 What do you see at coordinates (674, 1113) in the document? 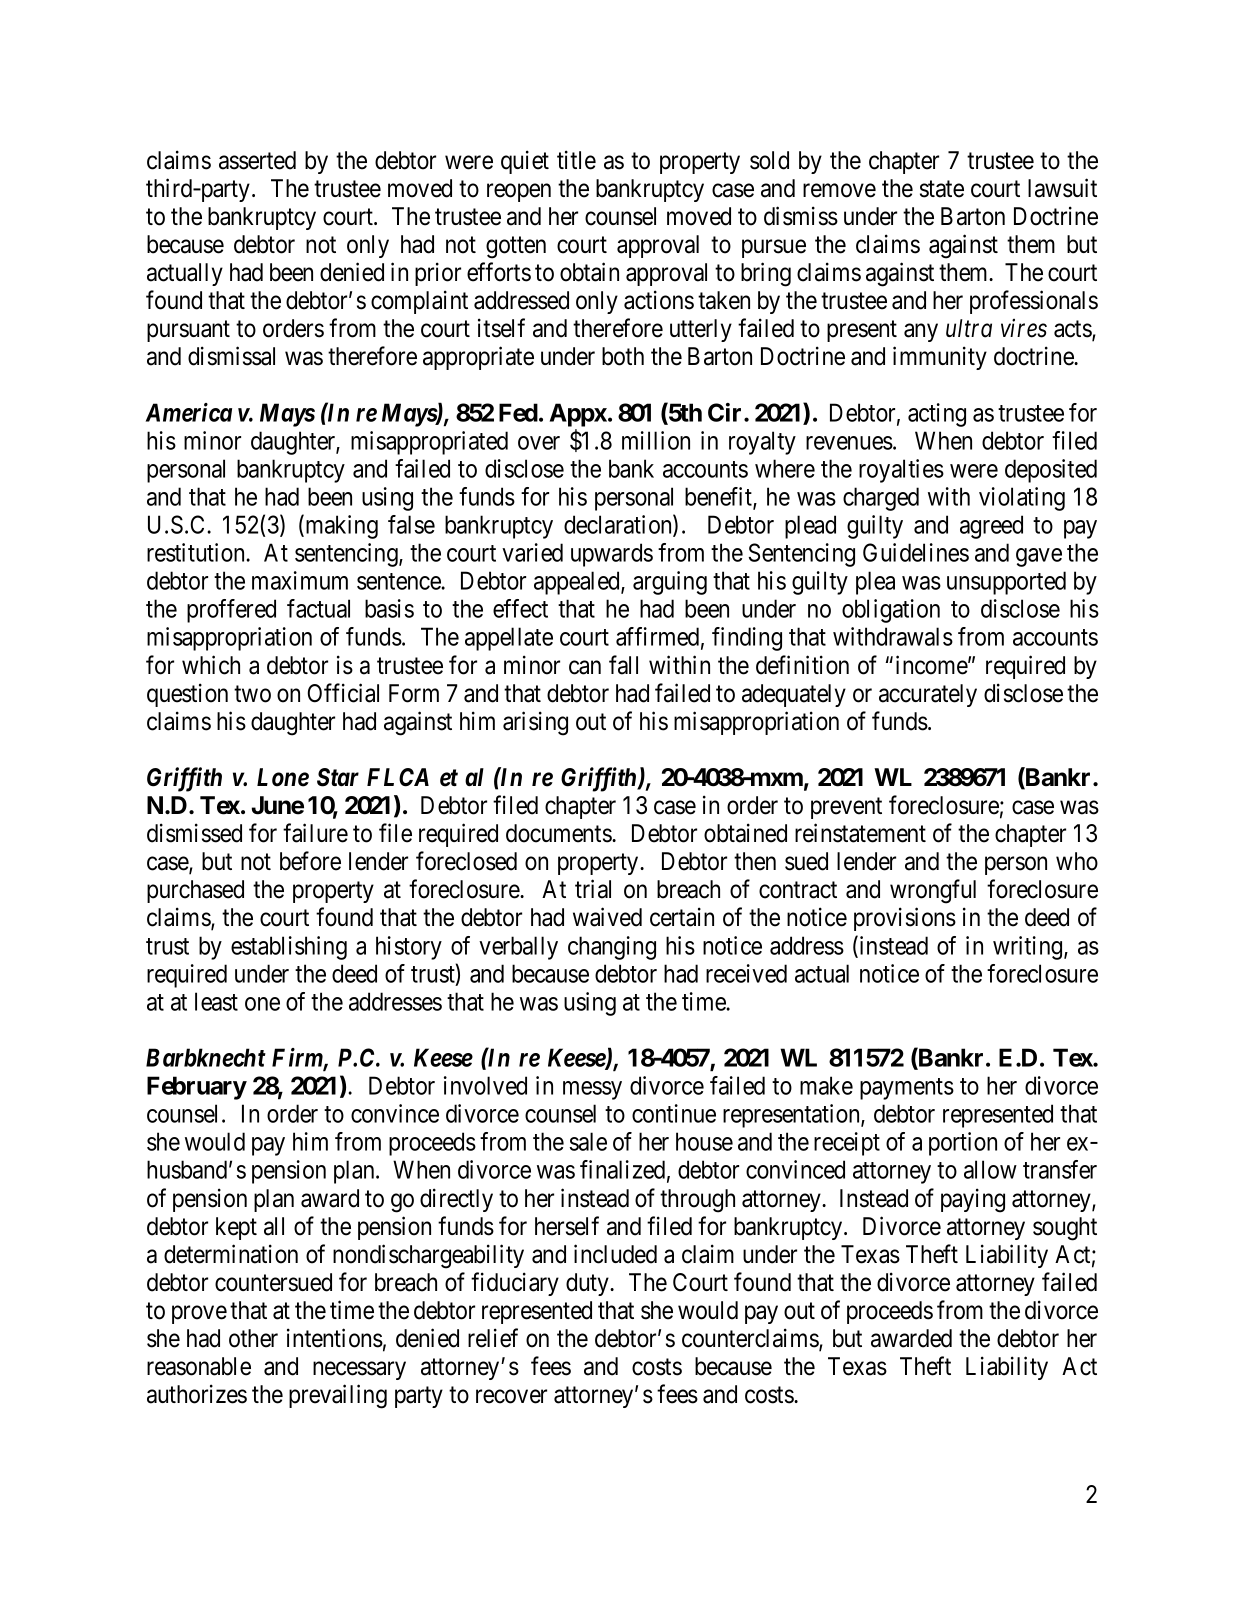
I see `continue` at bounding box center [674, 1113].
